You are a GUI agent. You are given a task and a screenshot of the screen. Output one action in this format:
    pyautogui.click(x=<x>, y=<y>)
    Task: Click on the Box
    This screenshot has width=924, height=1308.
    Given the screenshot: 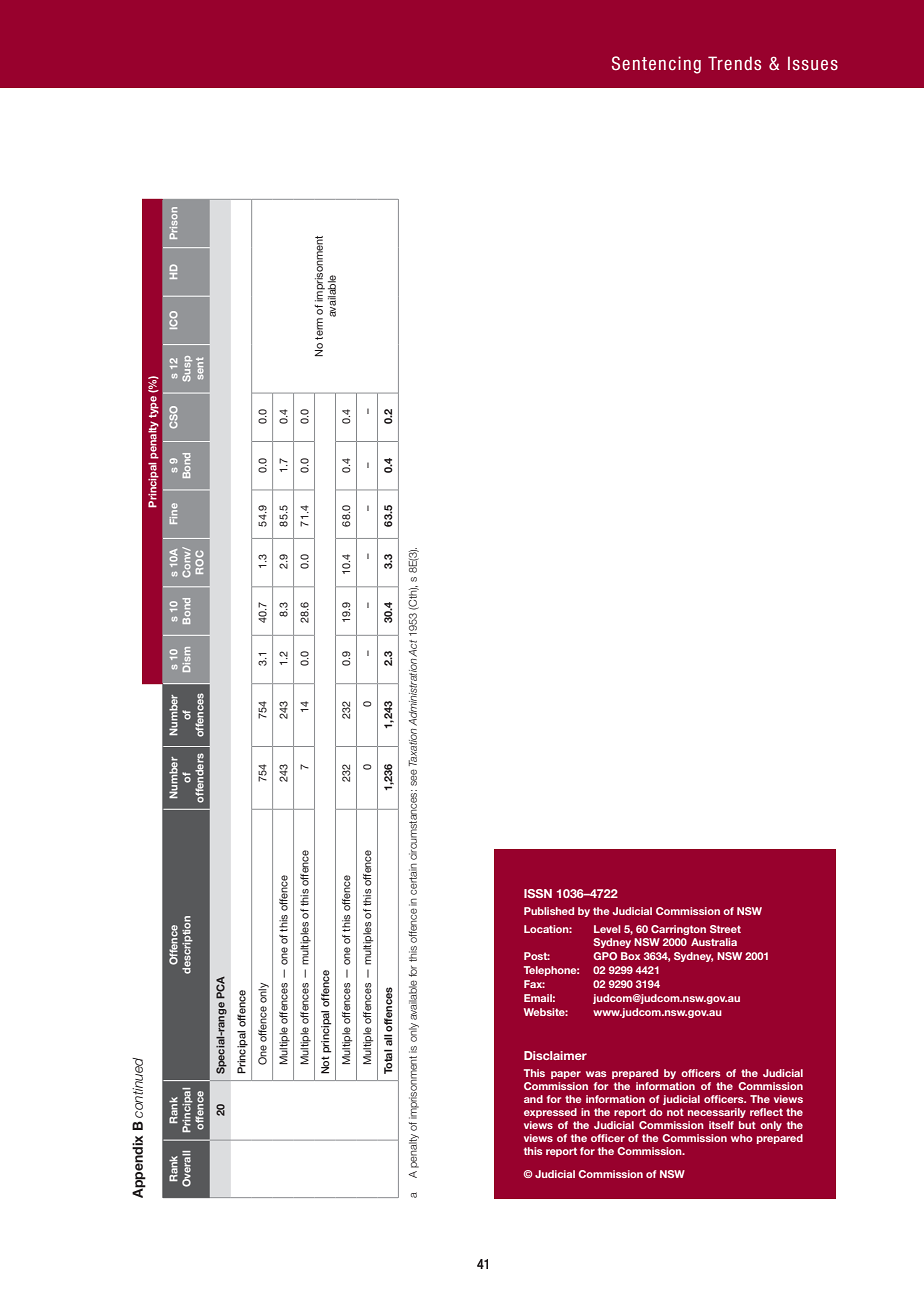 What is the action you would take?
    pyautogui.click(x=631, y=956)
